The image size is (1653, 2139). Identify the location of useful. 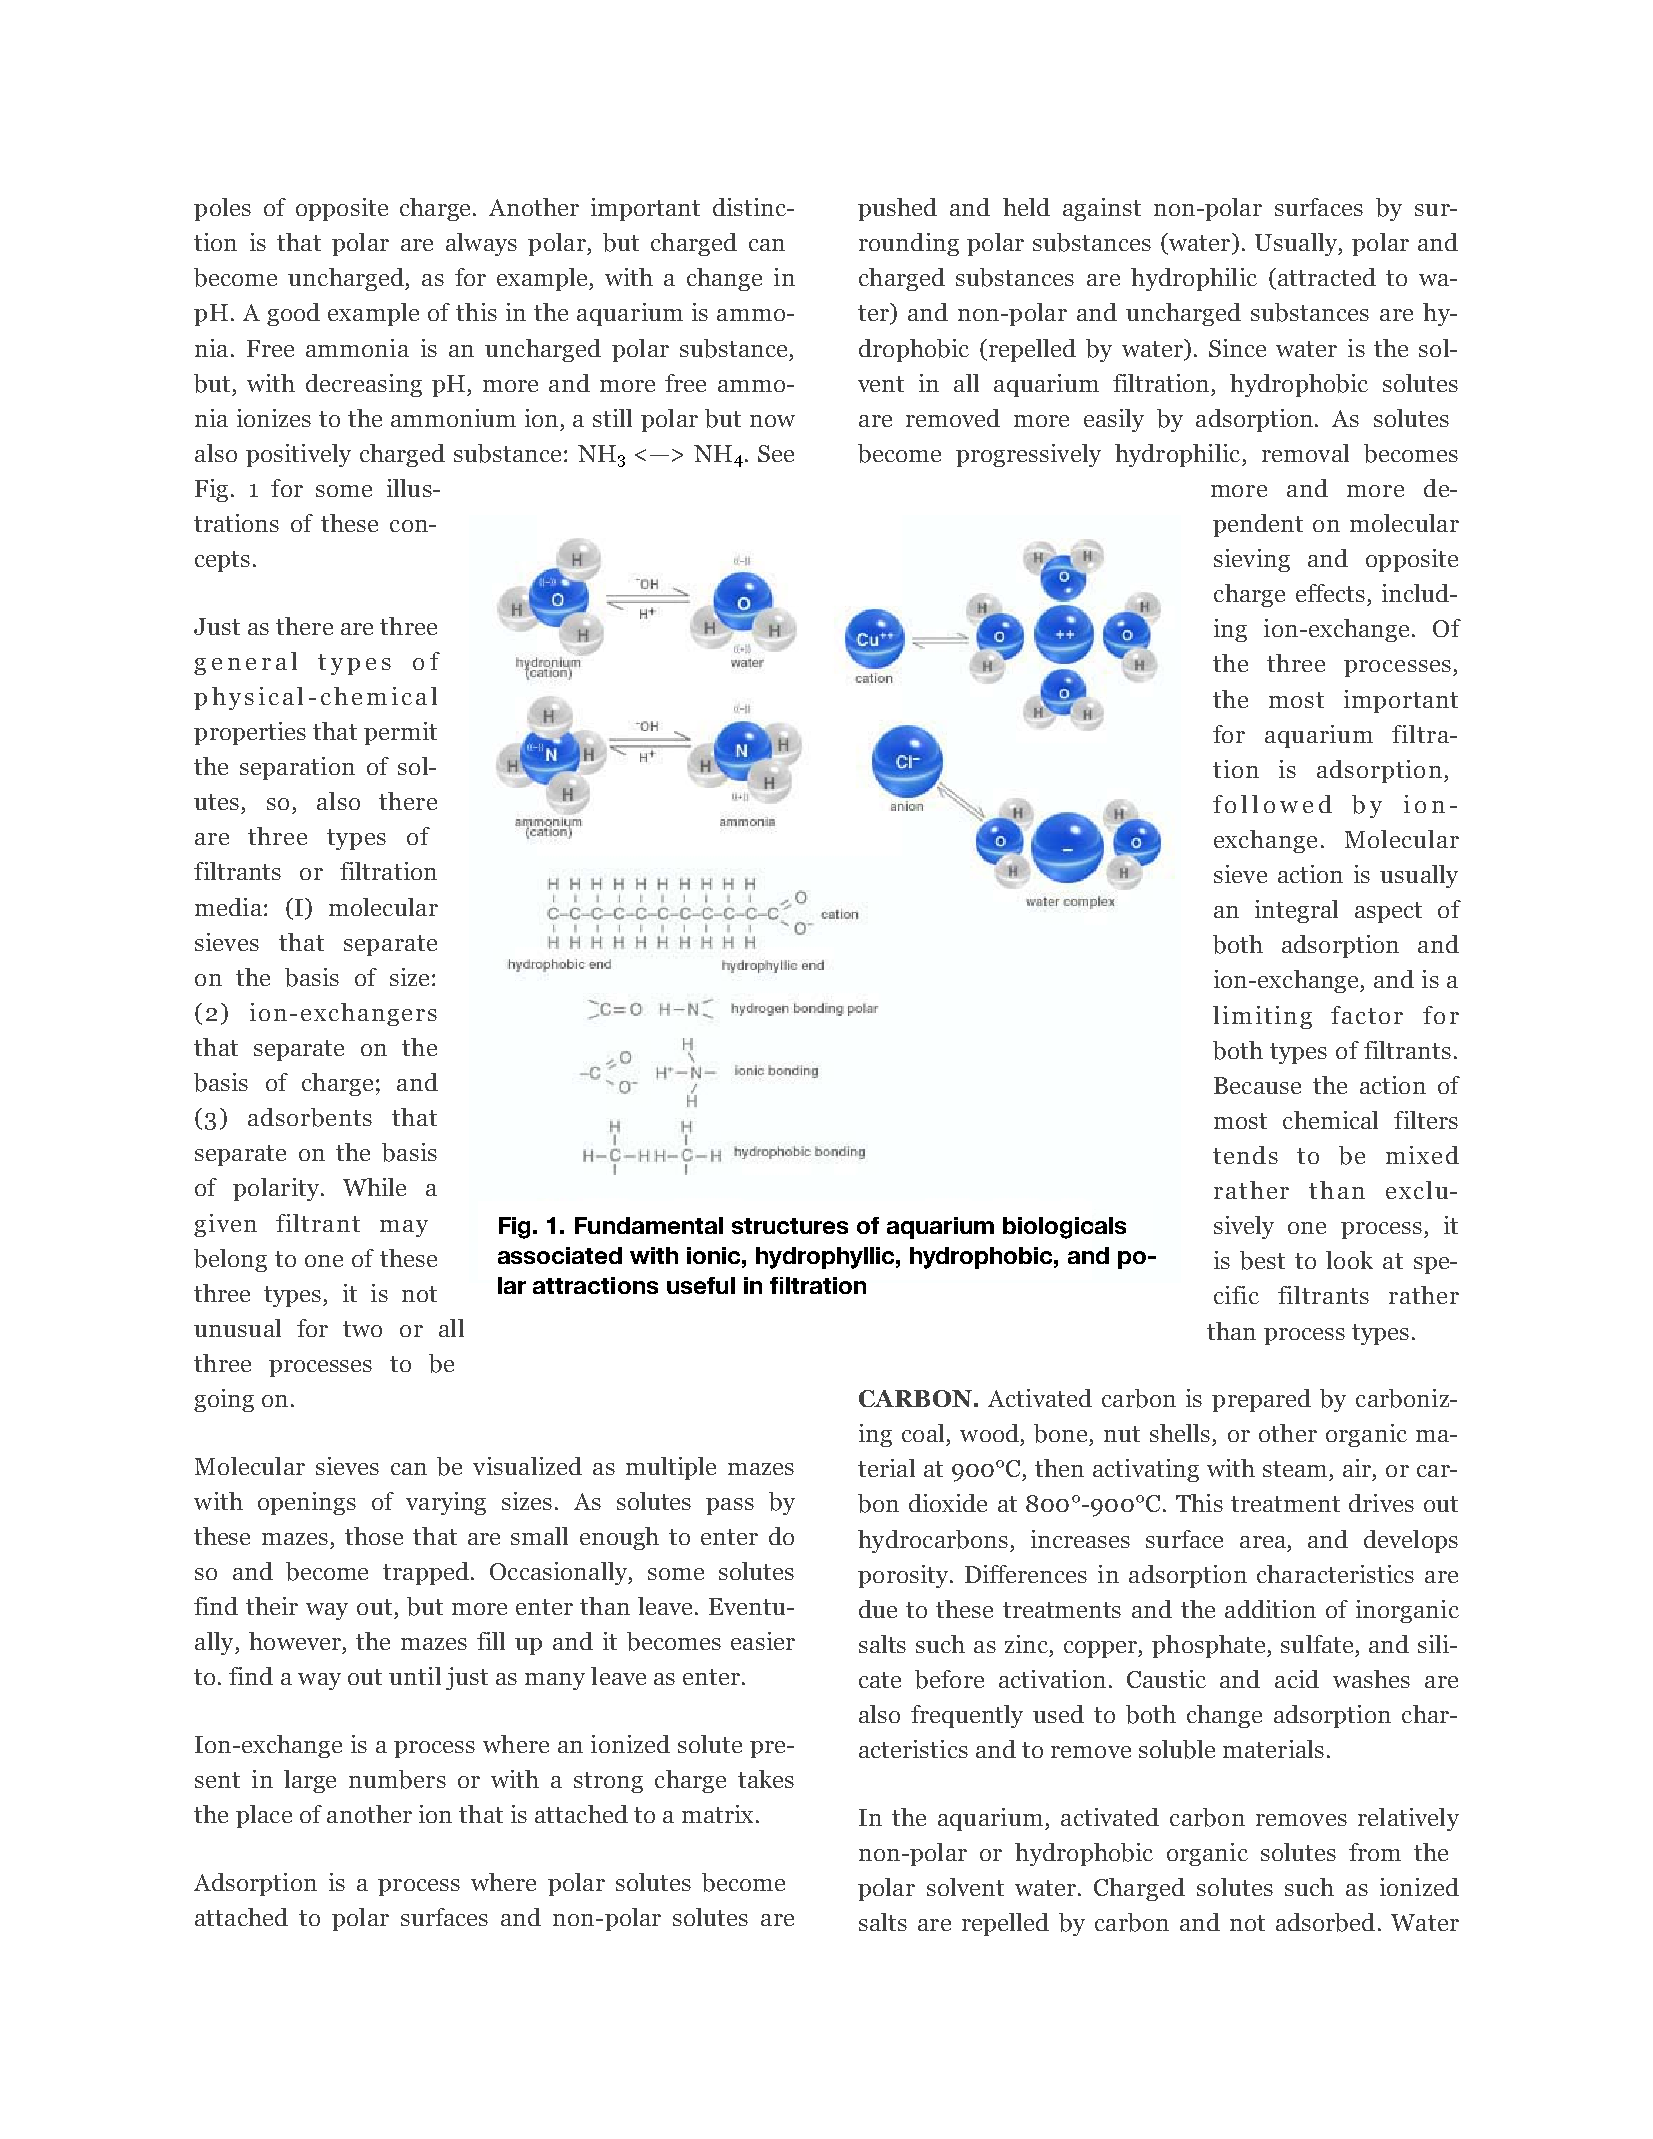
(701, 1285).
